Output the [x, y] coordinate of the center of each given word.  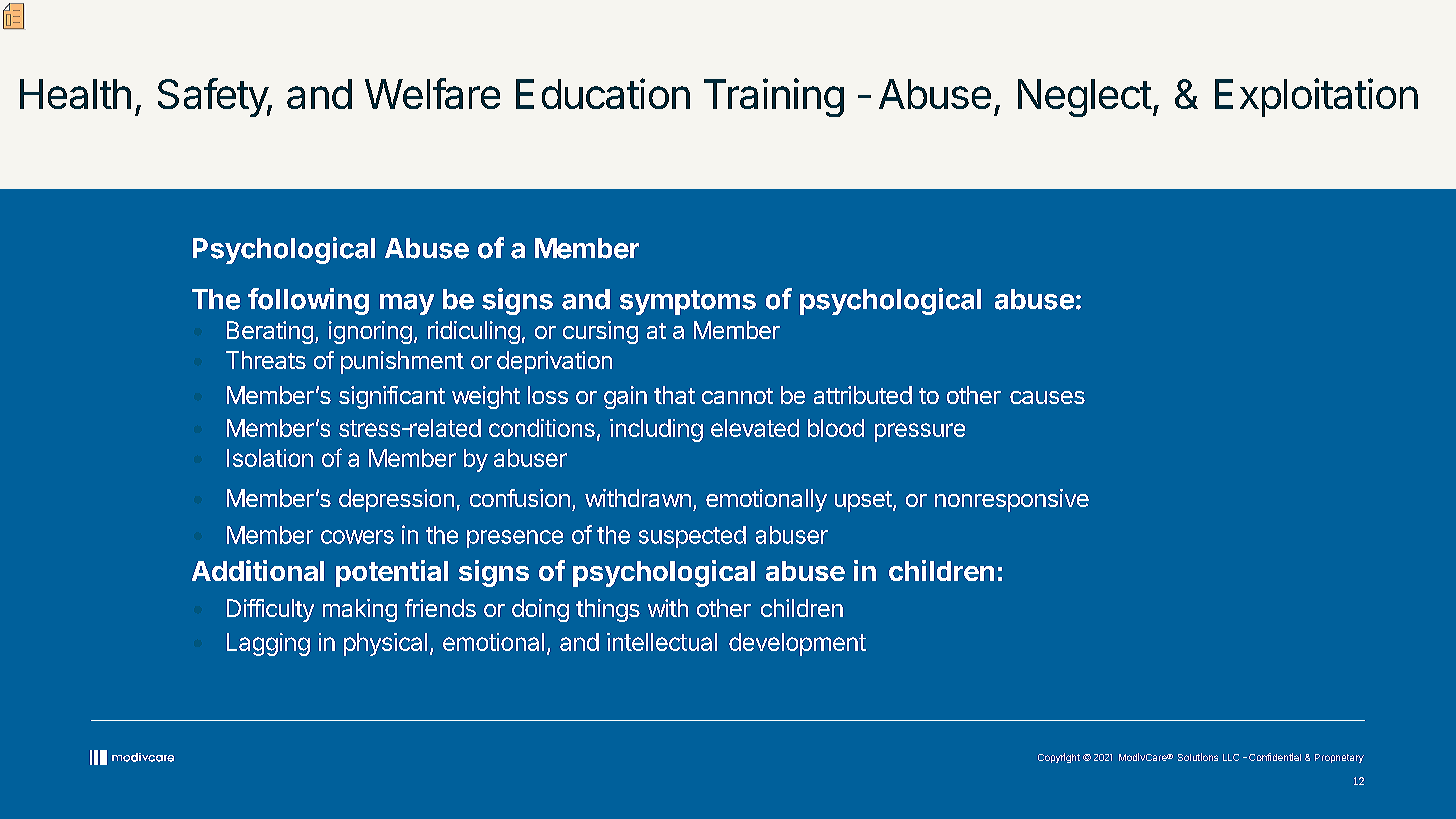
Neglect [1085, 98]
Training [774, 97]
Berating [270, 332]
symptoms [688, 302]
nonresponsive [1012, 500]
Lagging [268, 644]
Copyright [1059, 758]
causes [1047, 397]
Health [75, 94]
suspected [692, 537]
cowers [357, 537]
